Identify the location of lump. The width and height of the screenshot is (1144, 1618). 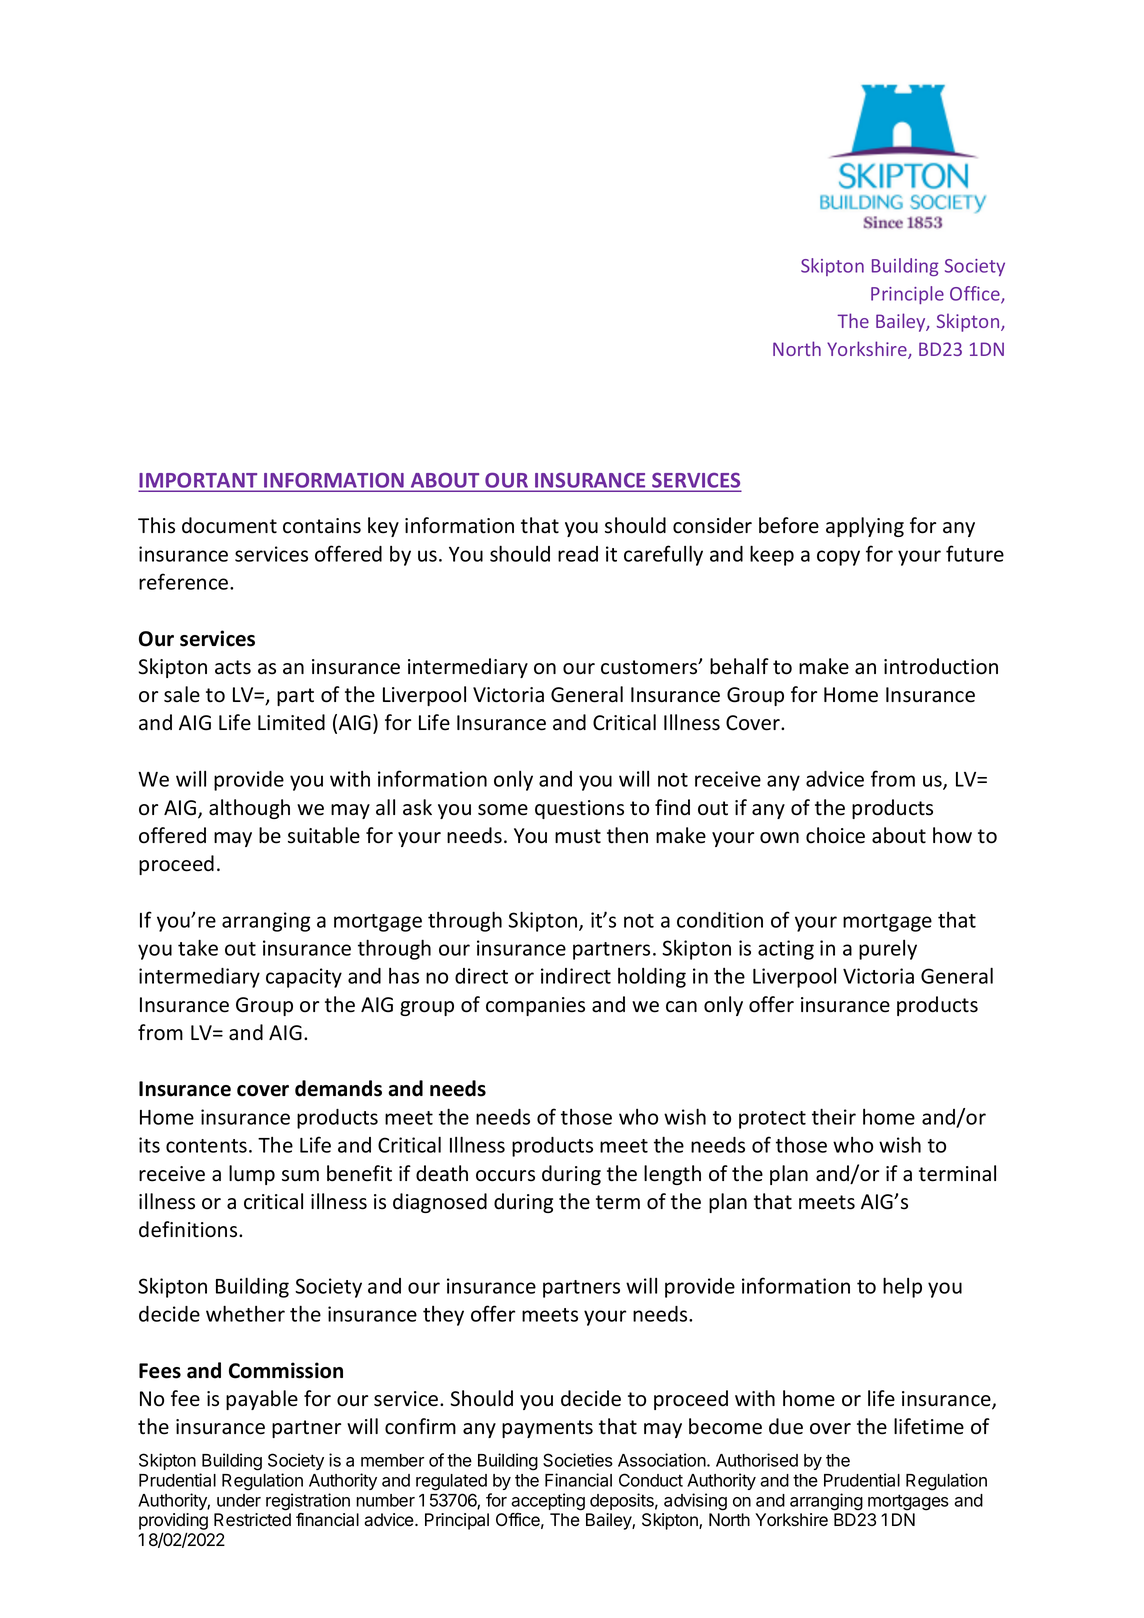
(252, 1175).
